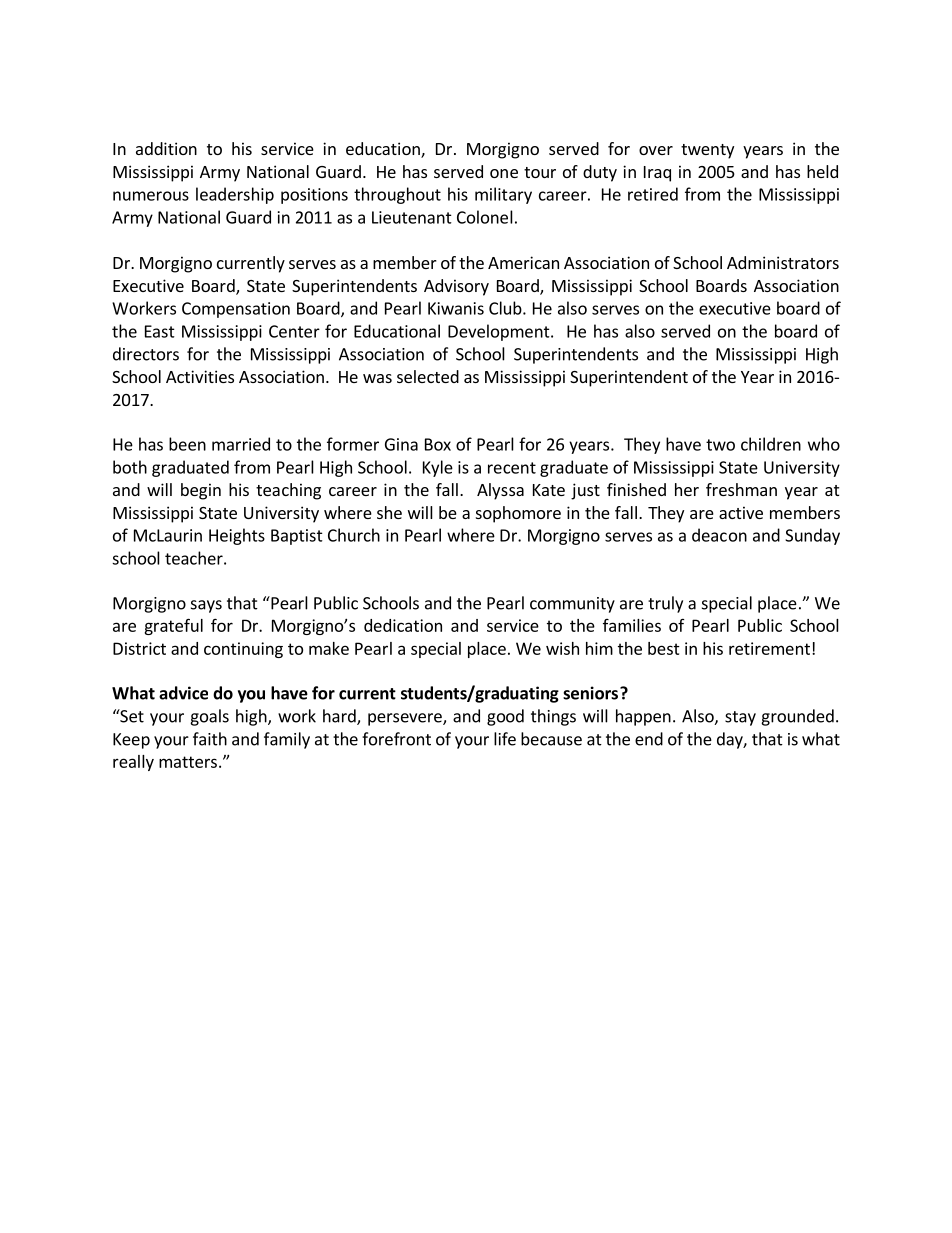 Image resolution: width=952 pixels, height=1233 pixels. I want to click on life, so click(505, 739).
